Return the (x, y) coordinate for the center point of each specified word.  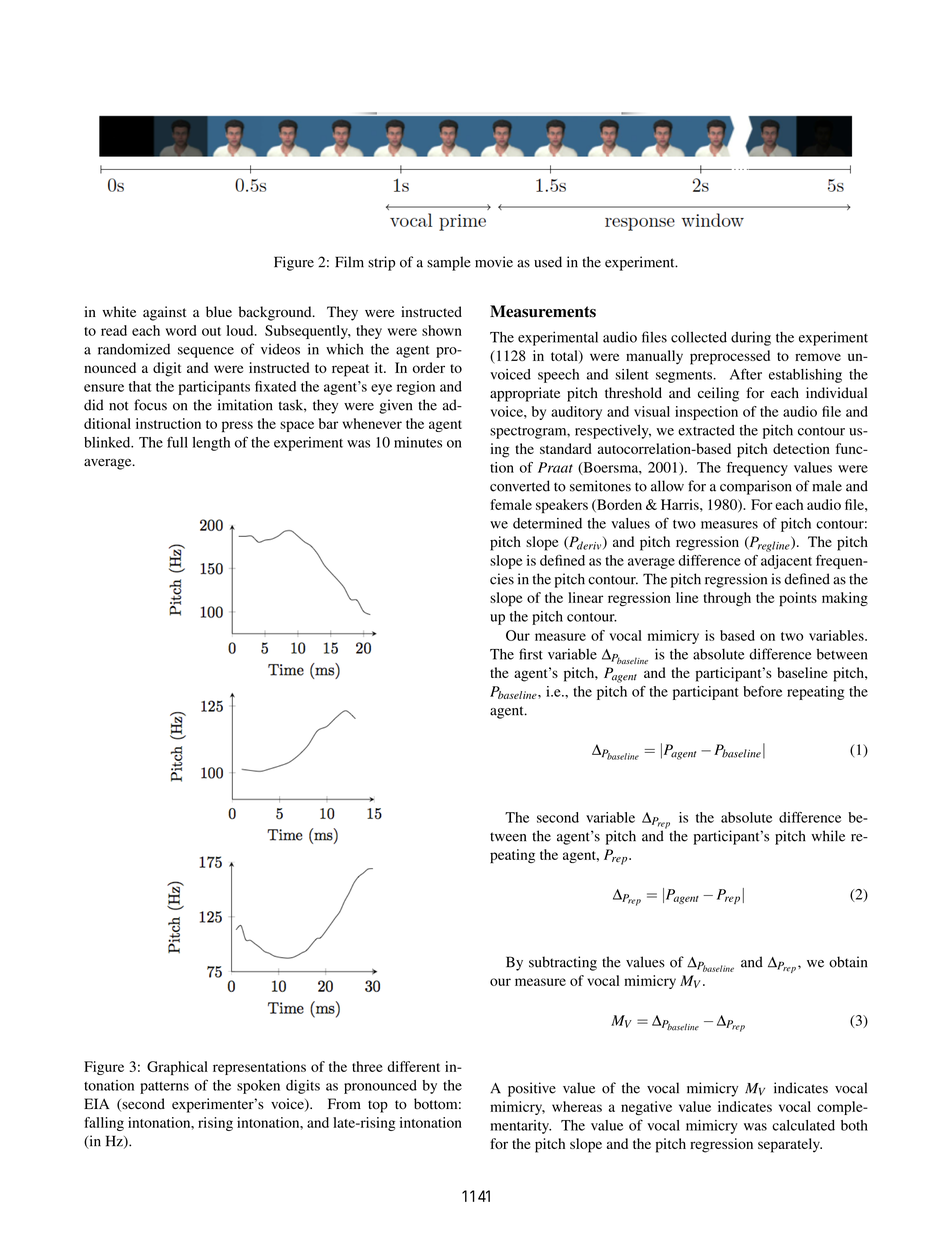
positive (532, 1089)
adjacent (786, 562)
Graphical (177, 1068)
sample (449, 263)
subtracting (563, 963)
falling (104, 1124)
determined (547, 523)
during (751, 338)
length (211, 444)
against (164, 313)
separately (790, 1145)
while (828, 836)
